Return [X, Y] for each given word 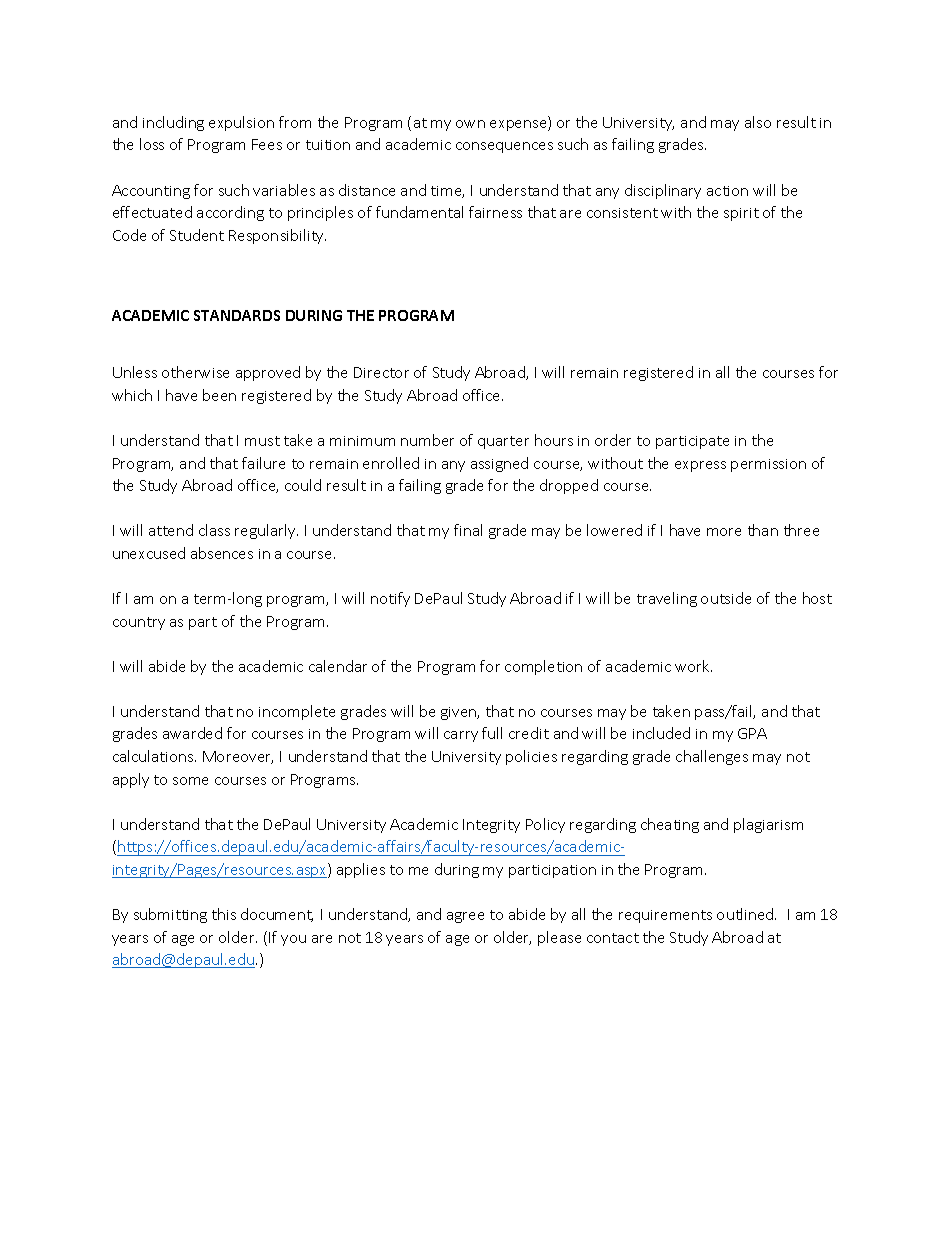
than [763, 530]
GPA [752, 733]
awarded [192, 733]
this [224, 914]
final [468, 530]
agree [465, 917]
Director [381, 372]
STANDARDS [237, 315]
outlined [746, 914]
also [758, 122]
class [214, 530]
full [492, 733]
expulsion [241, 123]
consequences [504, 147]
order [613, 440]
